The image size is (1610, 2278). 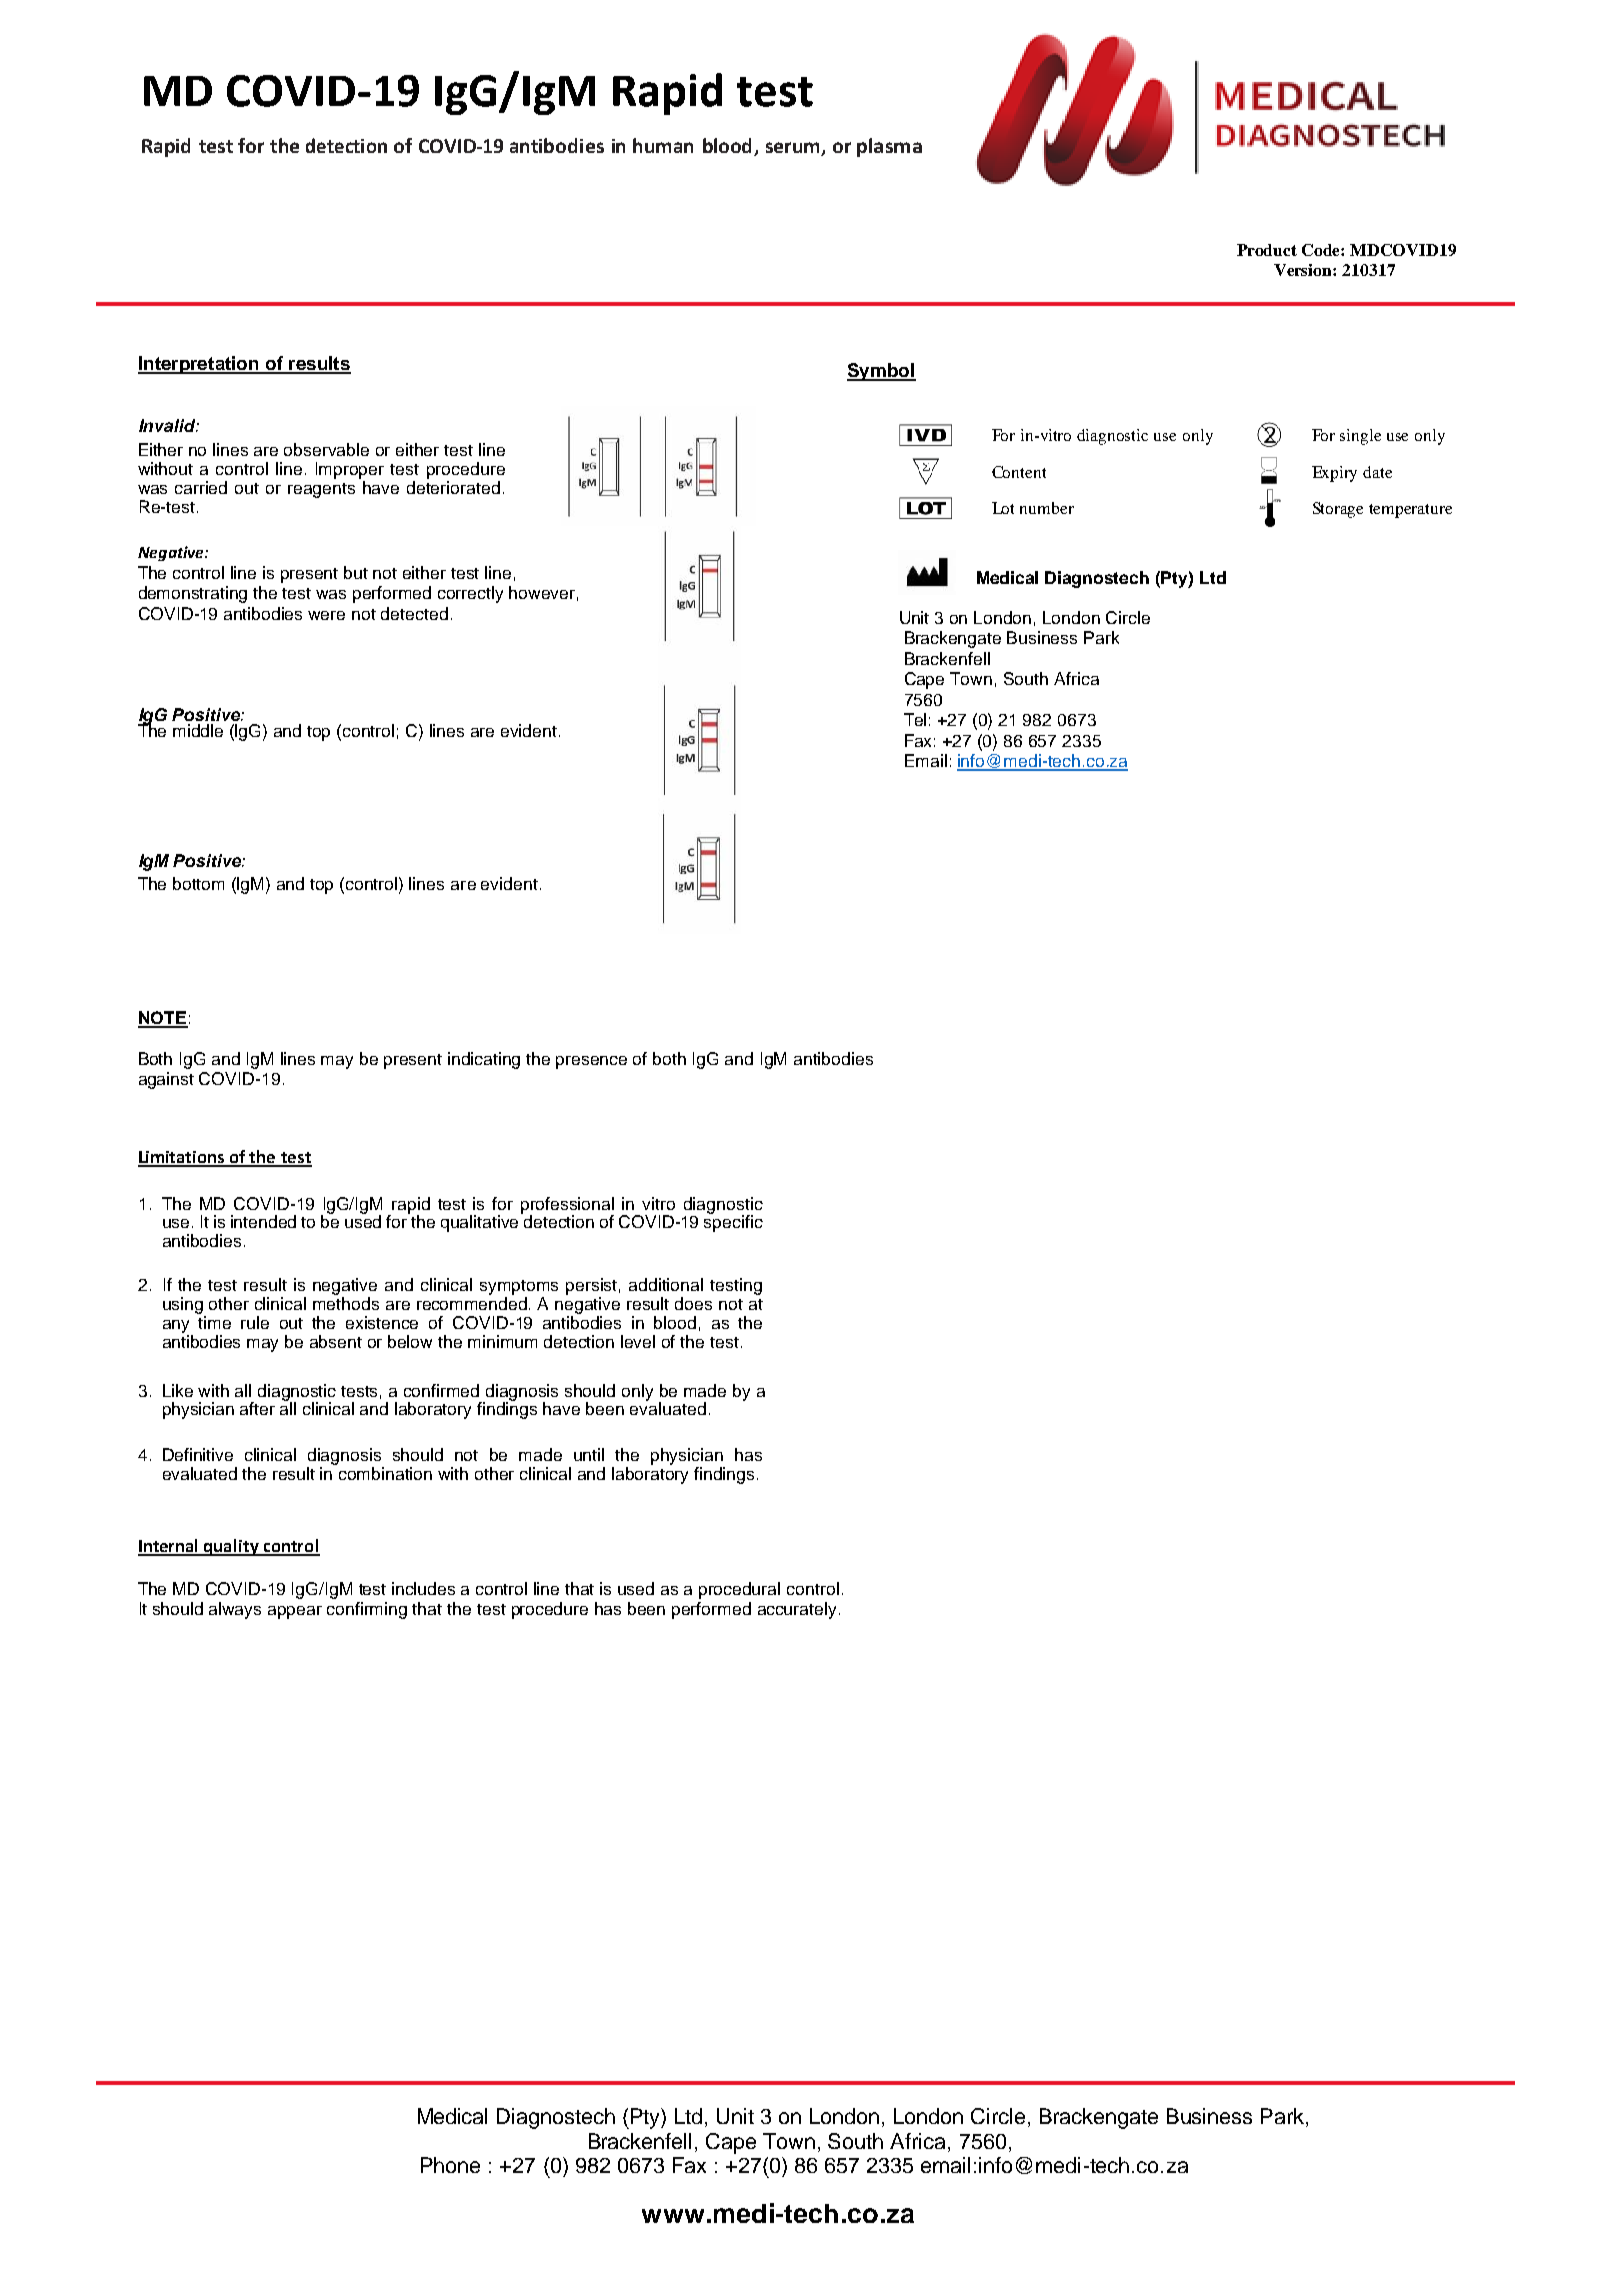 What do you see at coordinates (1338, 510) in the screenshot?
I see `Storage` at bounding box center [1338, 510].
